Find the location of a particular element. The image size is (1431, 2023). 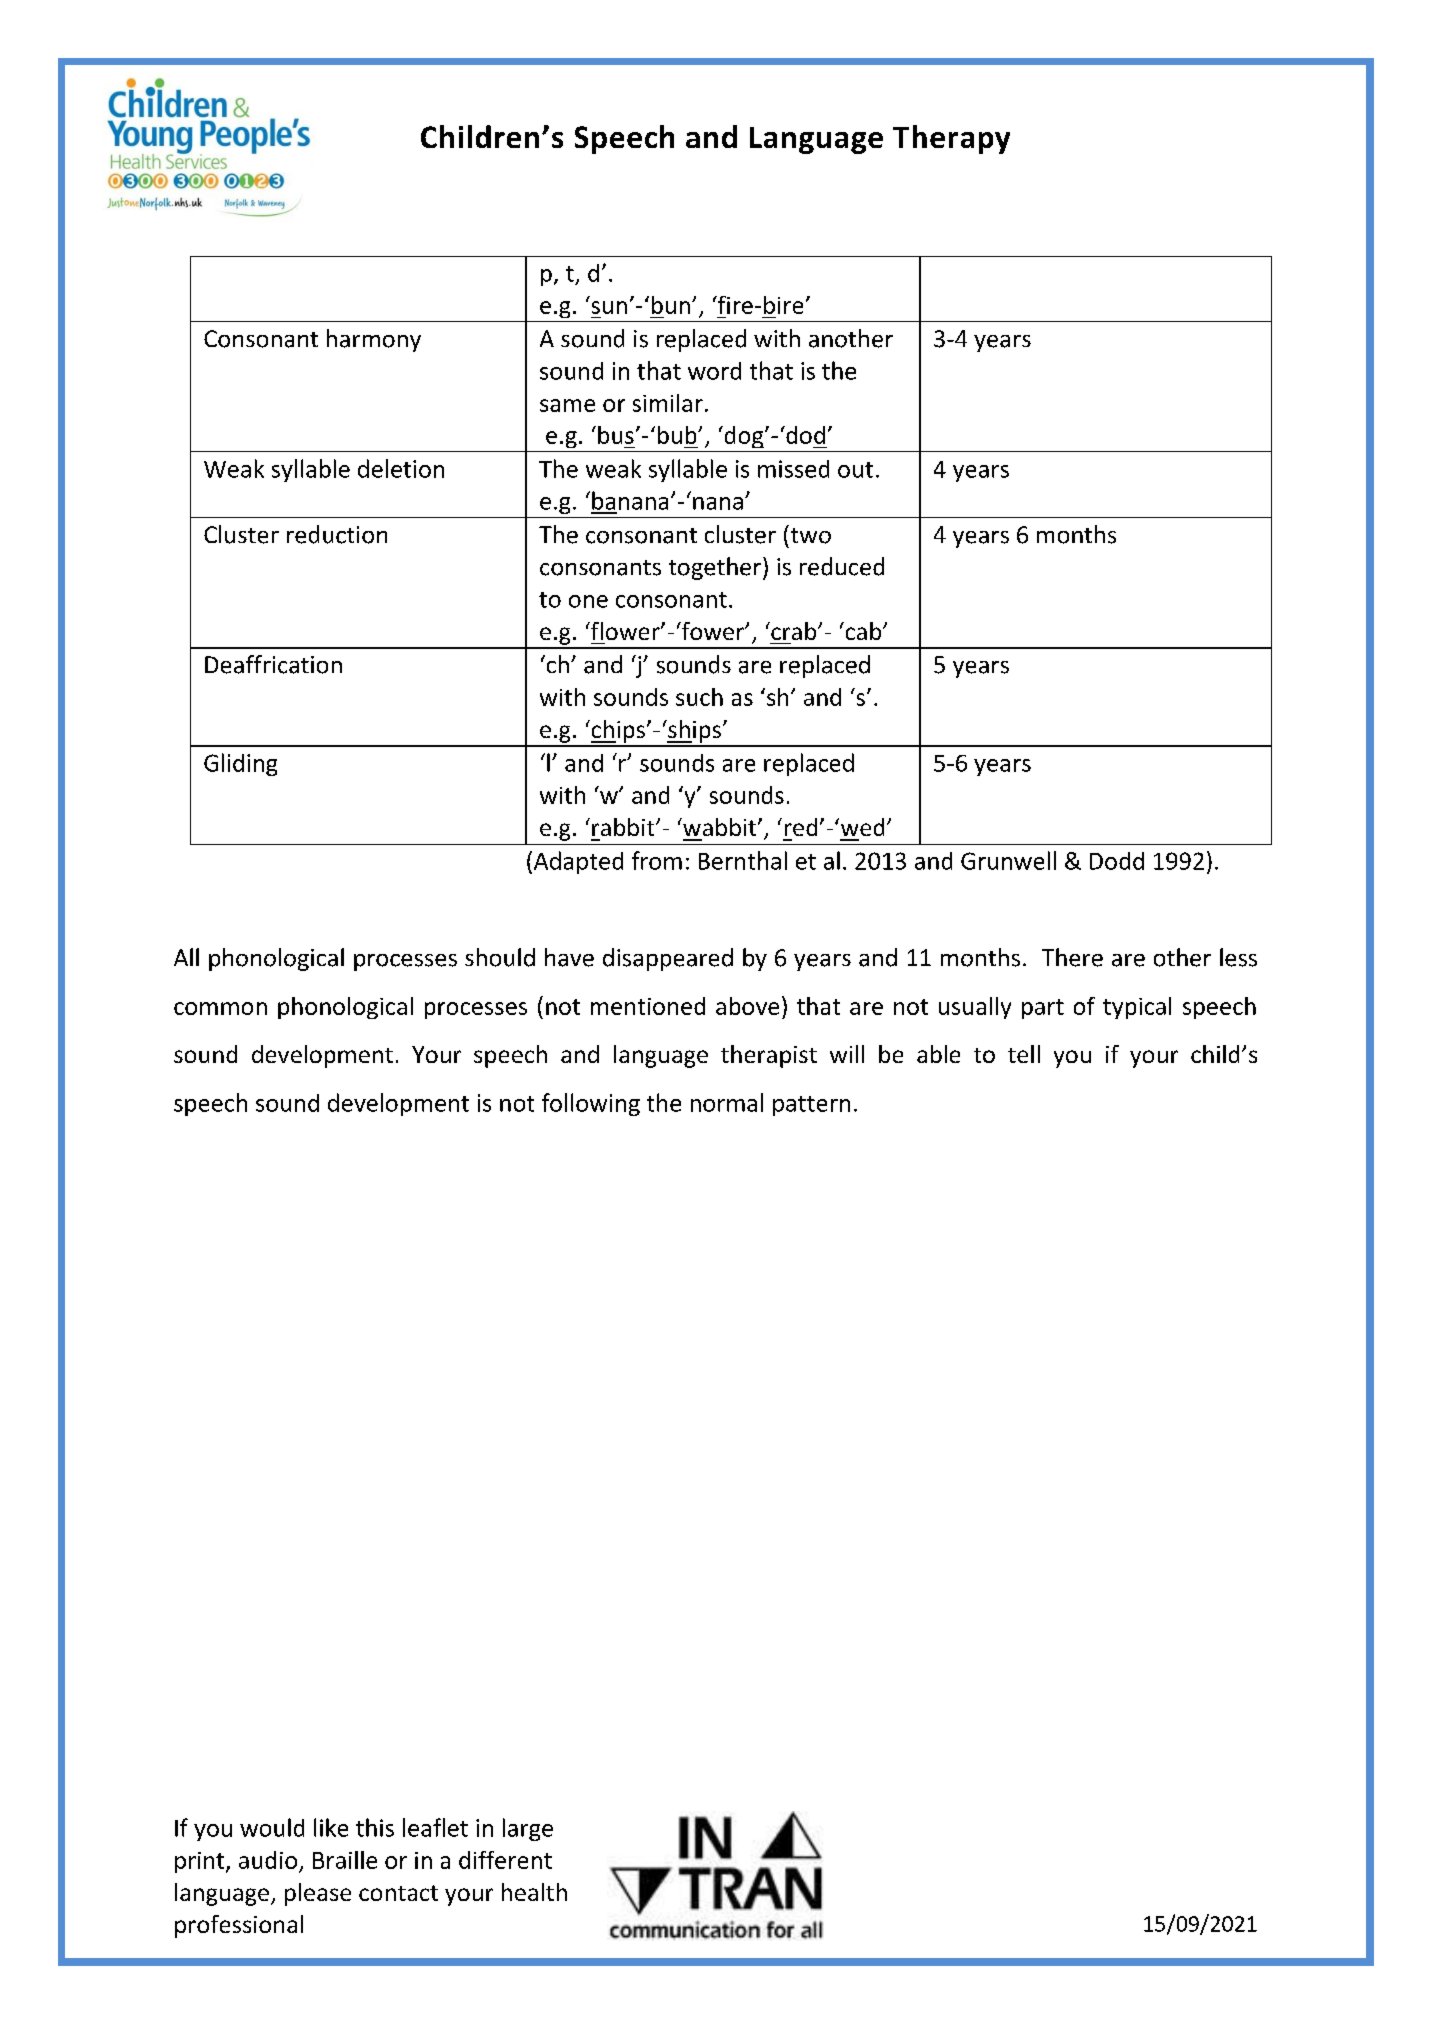

common is located at coordinates (220, 1008).
